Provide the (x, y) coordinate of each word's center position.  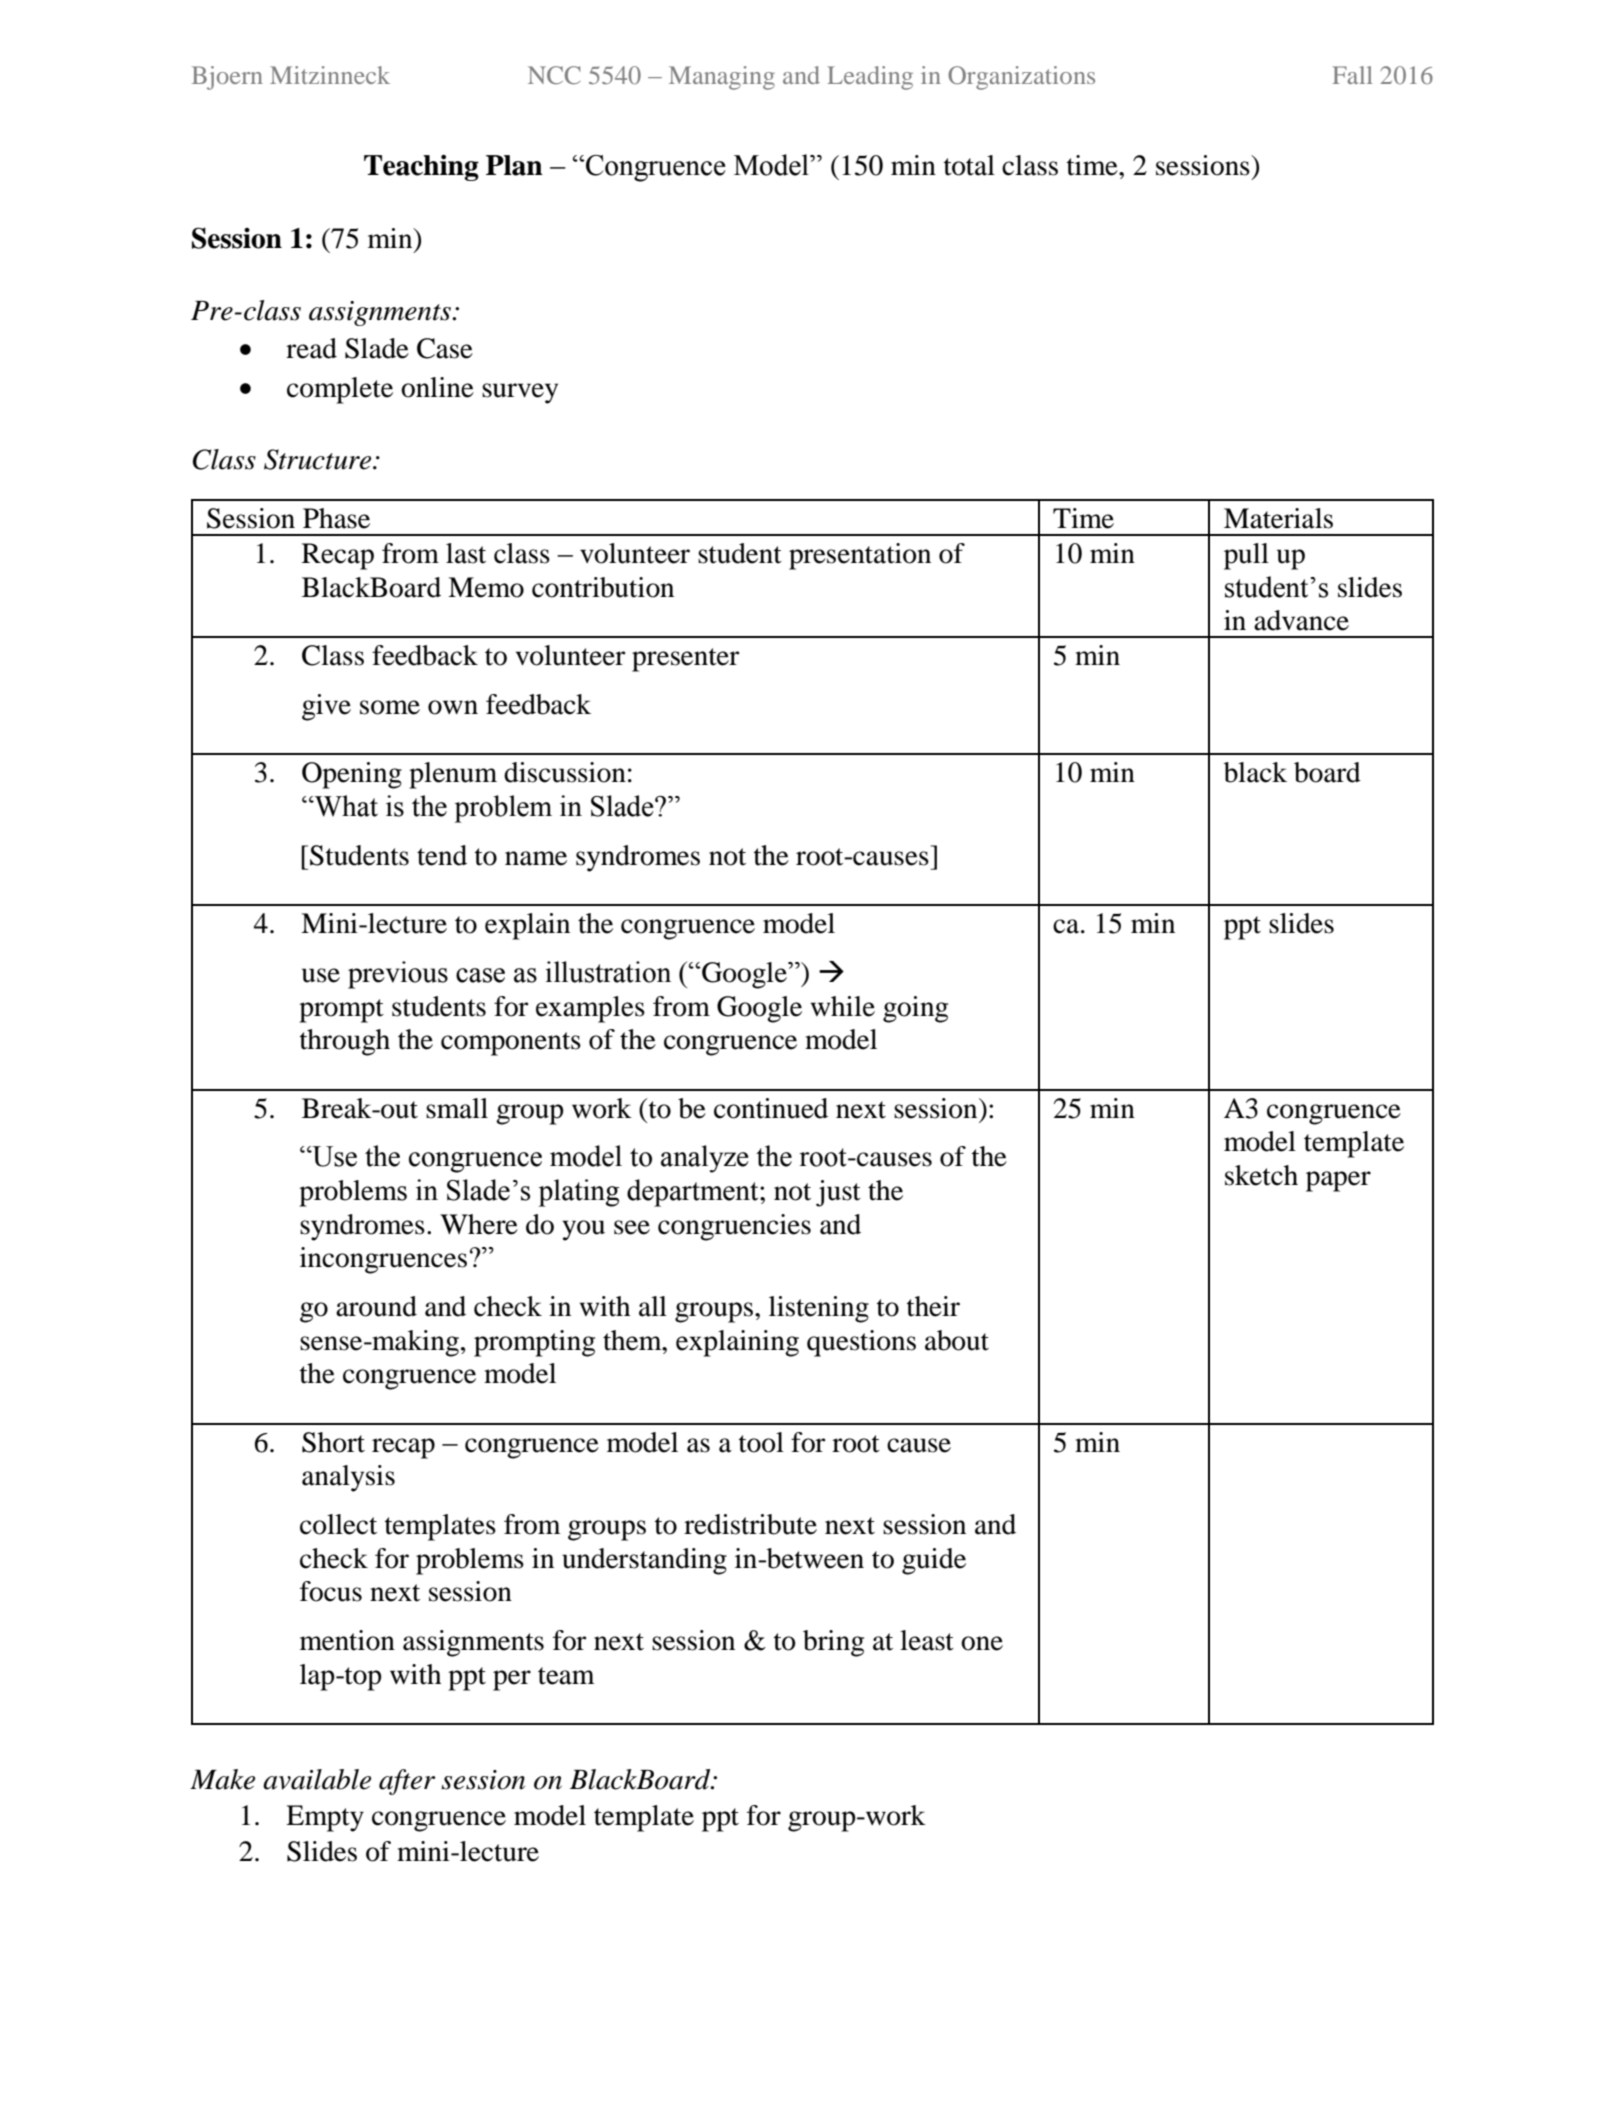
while (843, 1006)
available (317, 1779)
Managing (722, 78)
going (915, 1009)
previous (398, 975)
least (927, 1640)
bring (833, 1643)
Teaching (421, 167)
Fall (1352, 75)
